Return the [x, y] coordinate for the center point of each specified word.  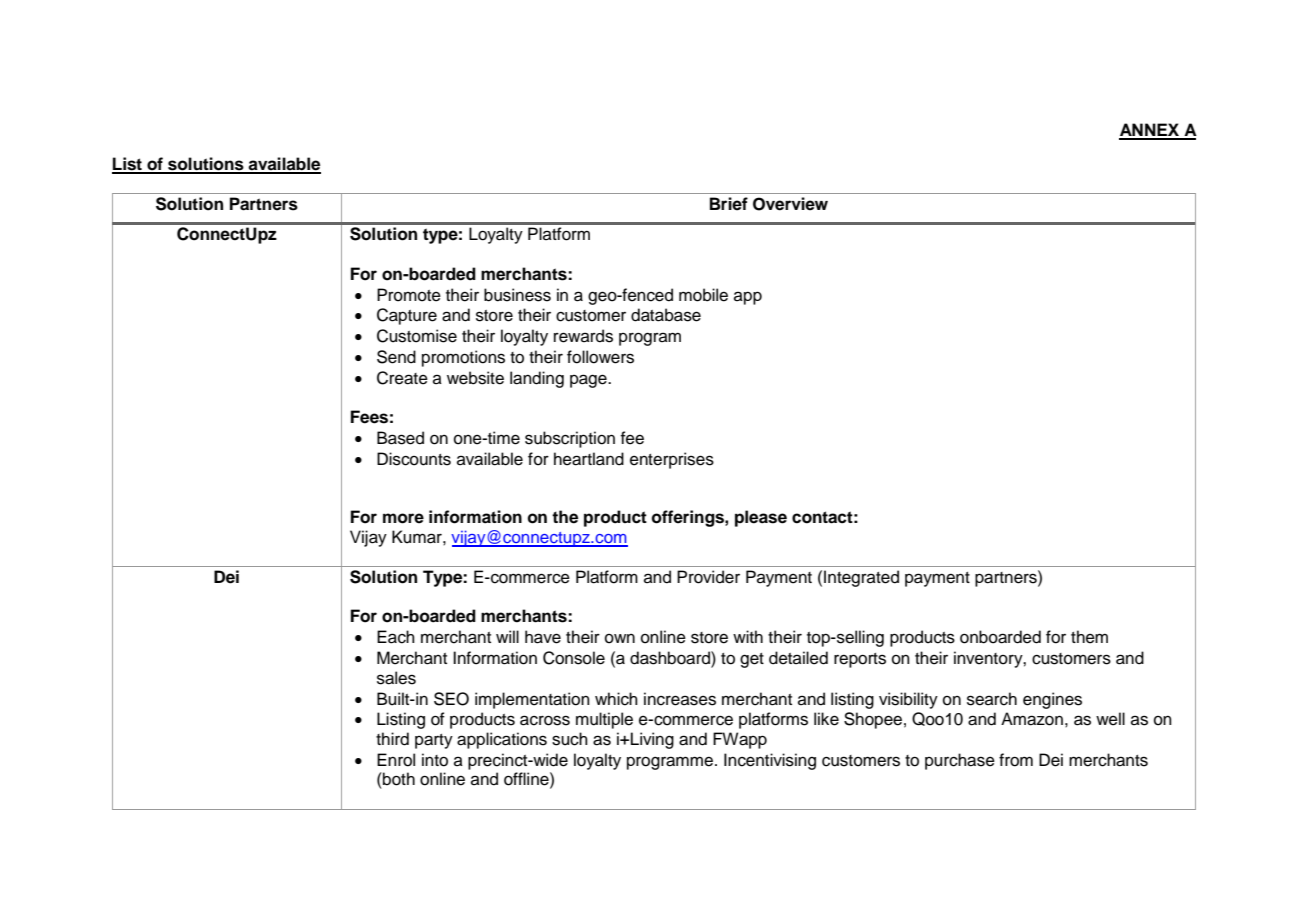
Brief [729, 204]
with [748, 636]
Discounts [414, 459]
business [517, 295]
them [1089, 637]
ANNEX [1150, 131]
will [507, 636]
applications [502, 740]
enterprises [672, 460]
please [761, 518]
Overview [790, 204]
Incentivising [770, 761]
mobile [703, 295]
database [666, 315]
